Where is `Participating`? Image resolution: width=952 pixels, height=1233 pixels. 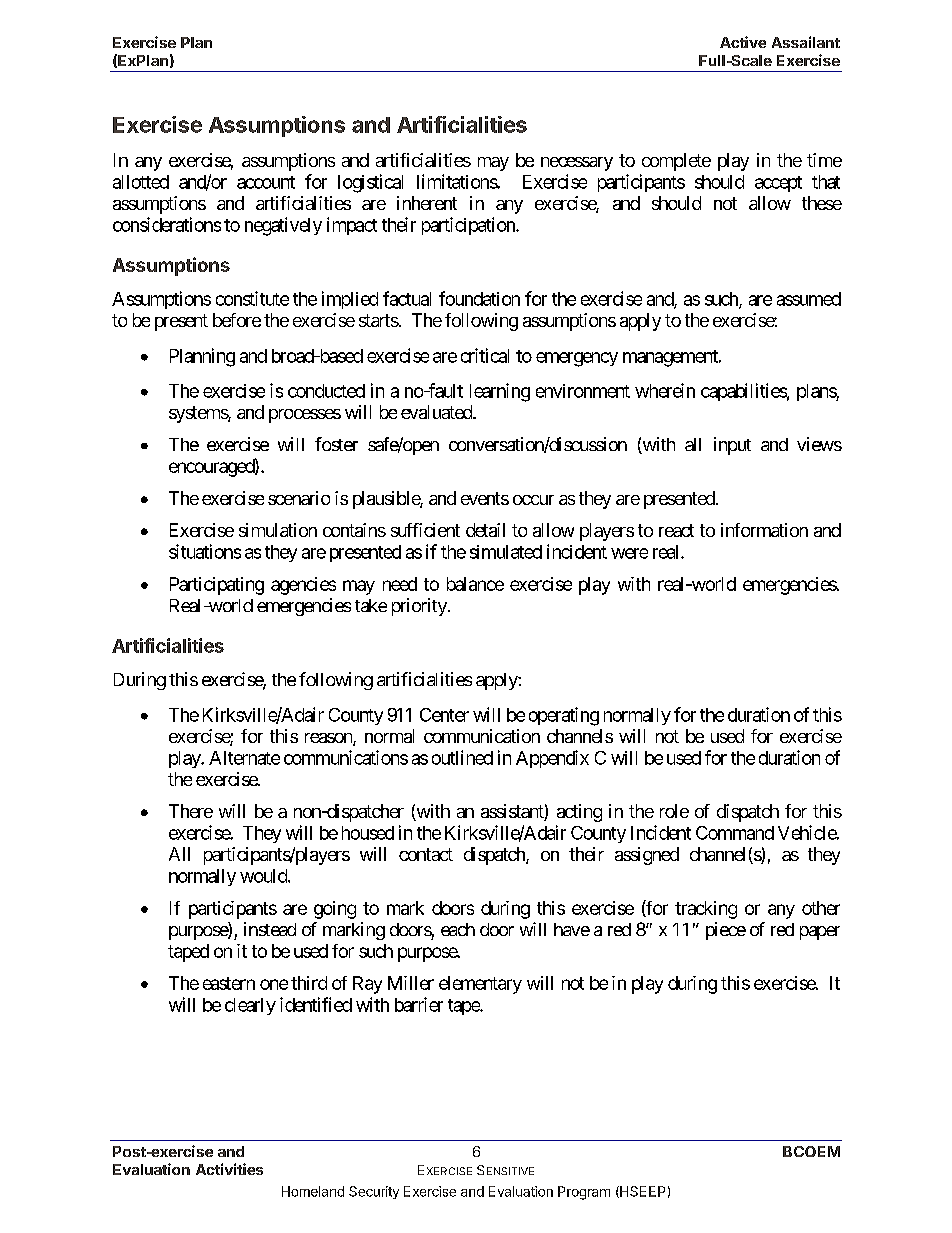
Participating is located at coordinates (217, 586).
